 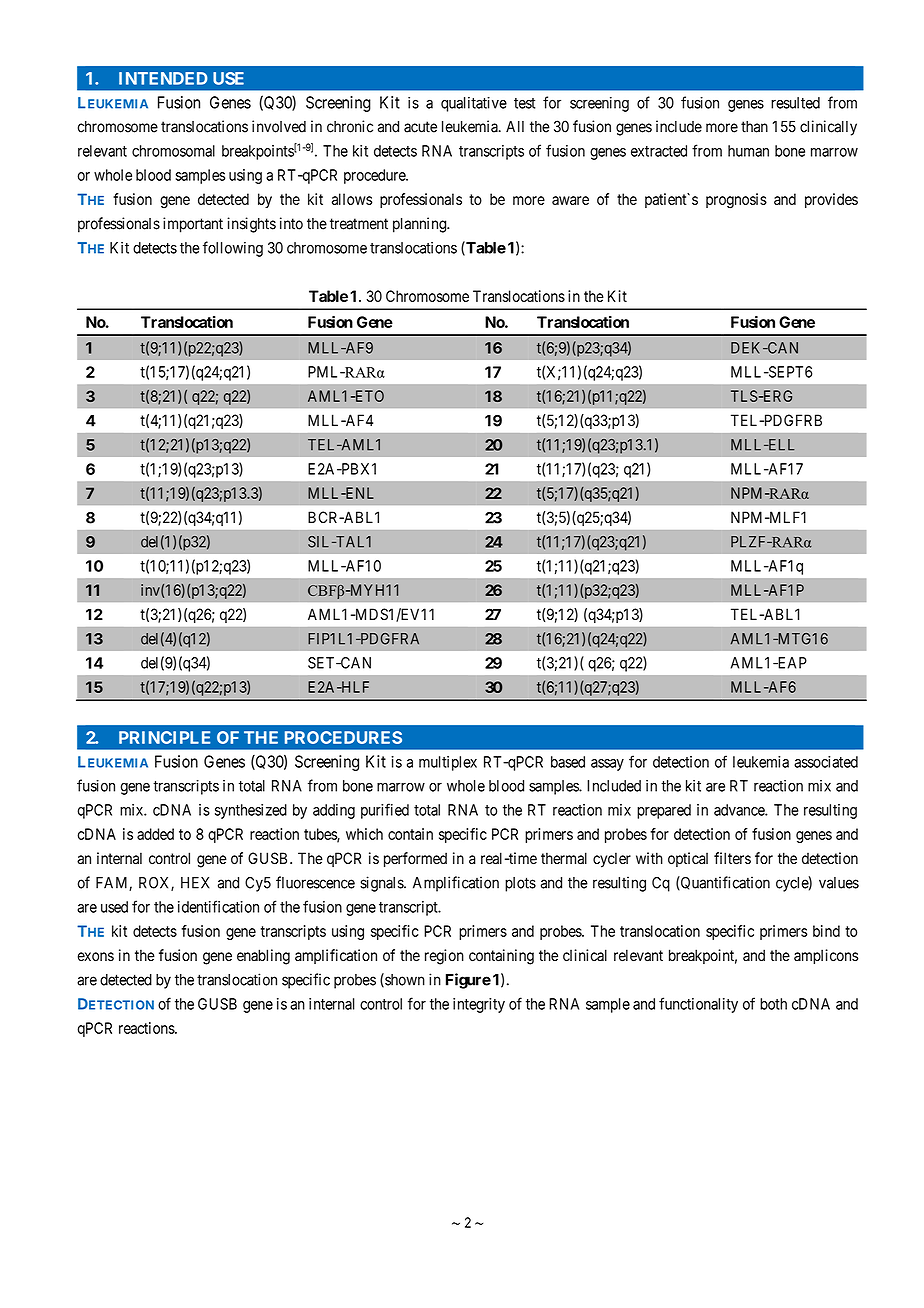 What do you see at coordinates (740, 810) in the document?
I see `advance` at bounding box center [740, 810].
